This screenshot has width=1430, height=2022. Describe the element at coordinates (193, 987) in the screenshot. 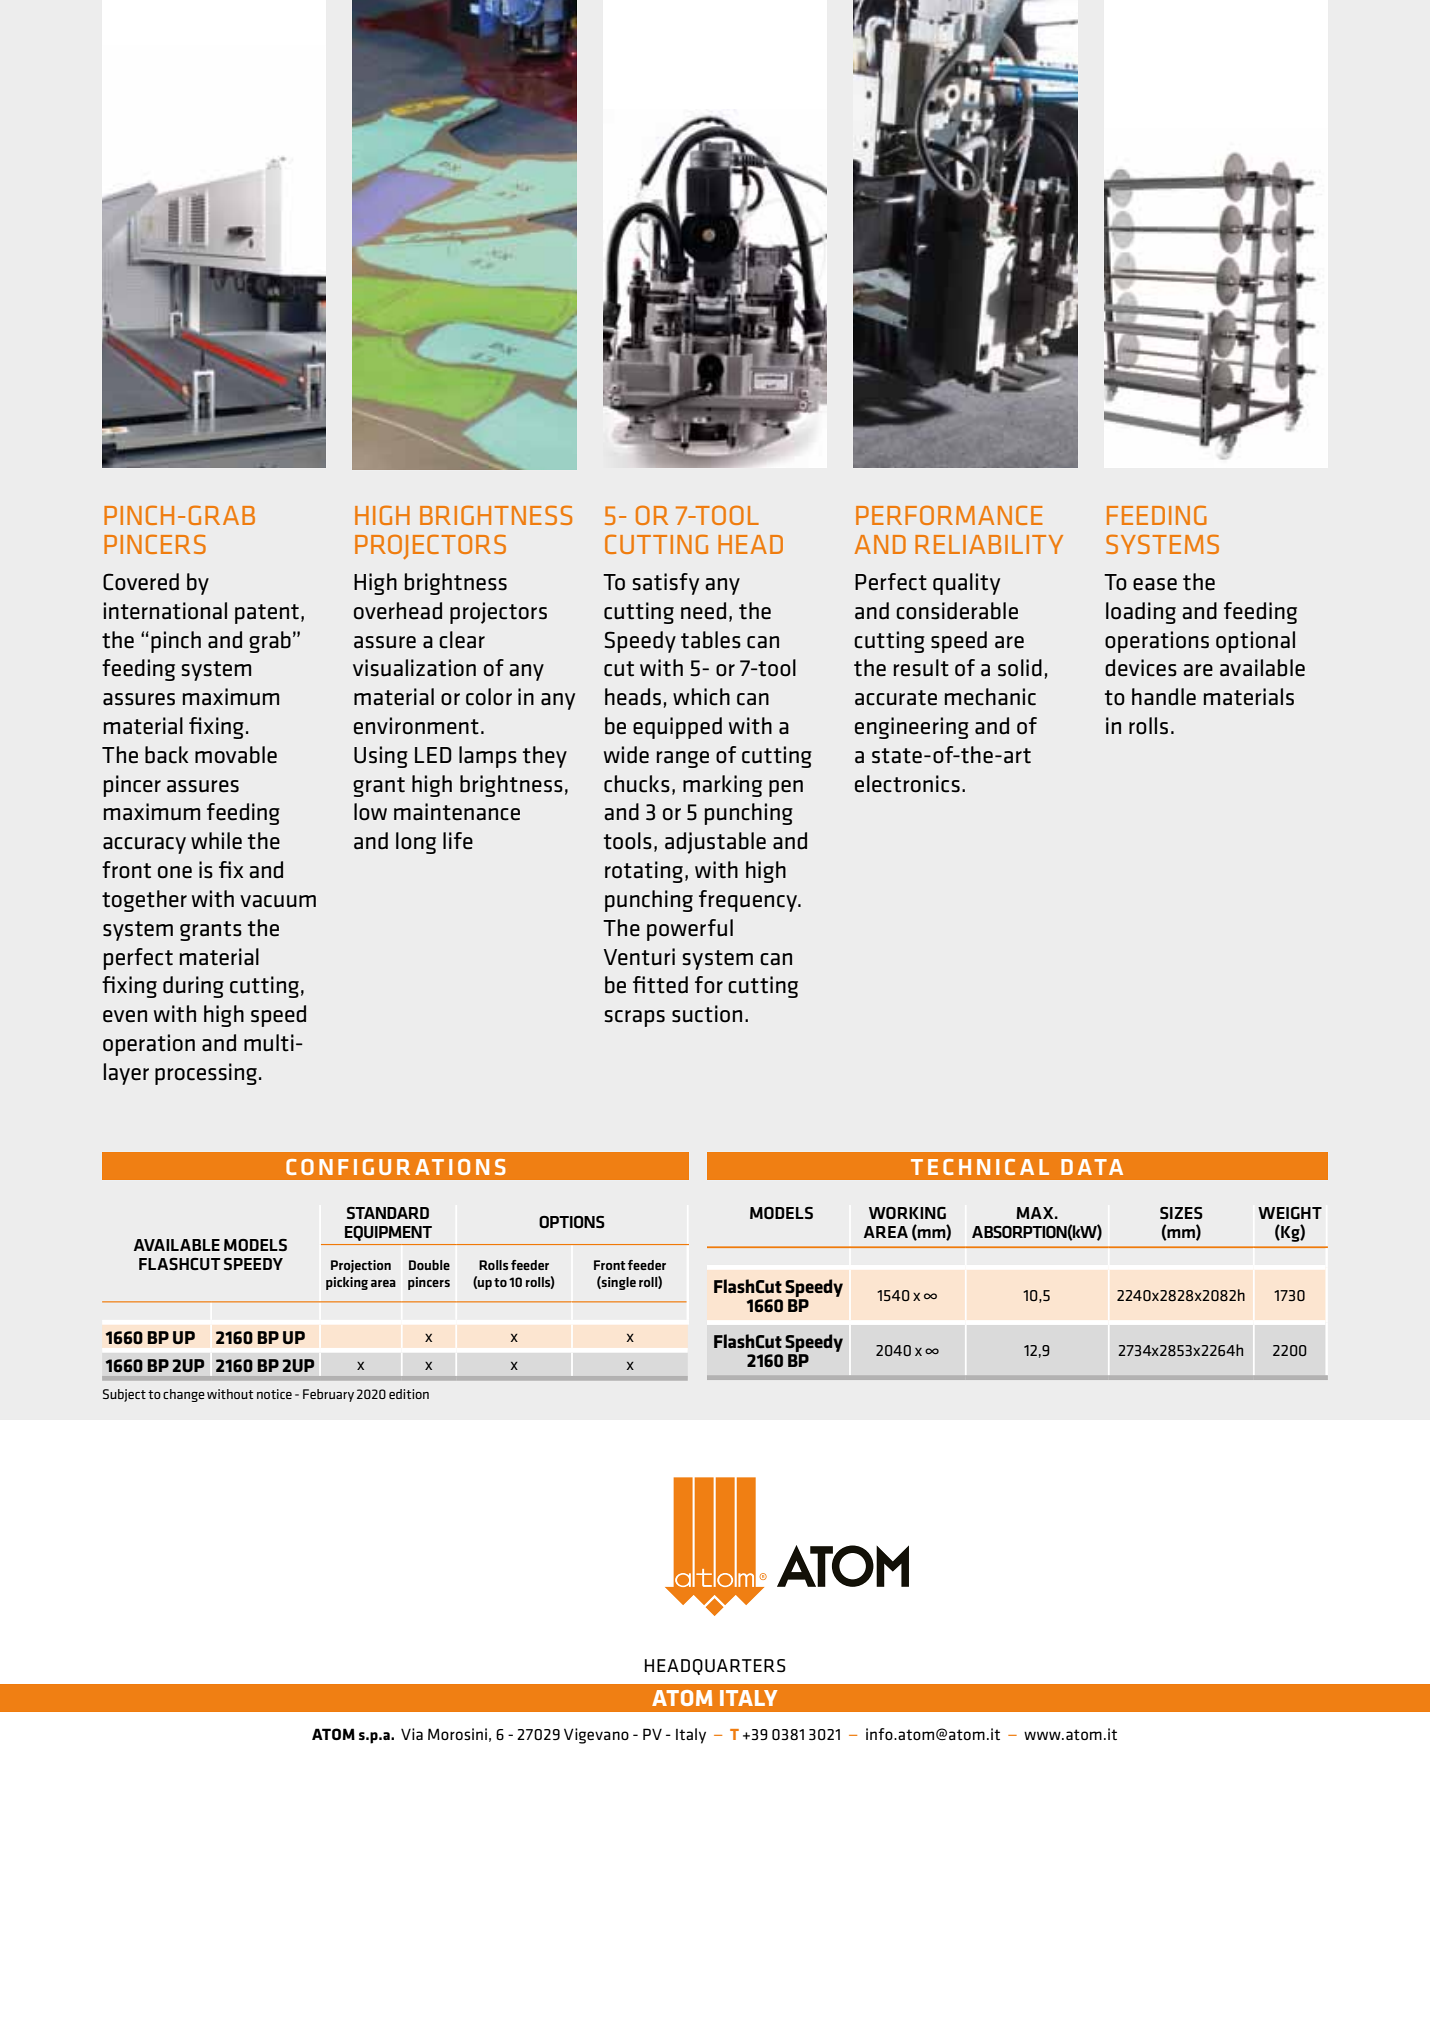

I see `during` at that location.
